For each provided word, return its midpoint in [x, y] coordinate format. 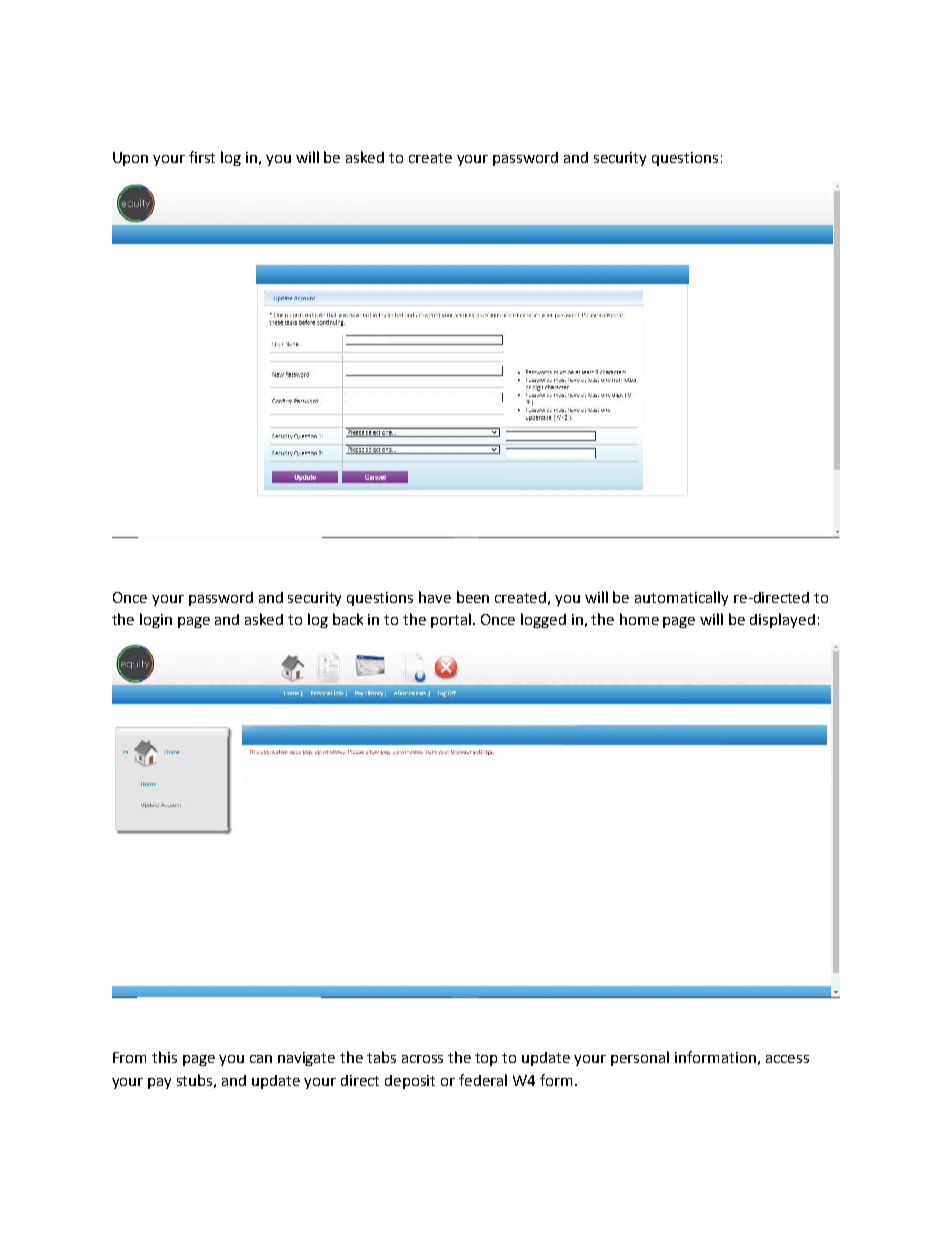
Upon [130, 159]
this [164, 1057]
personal [640, 1058]
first [202, 157]
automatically [681, 598]
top [486, 1059]
